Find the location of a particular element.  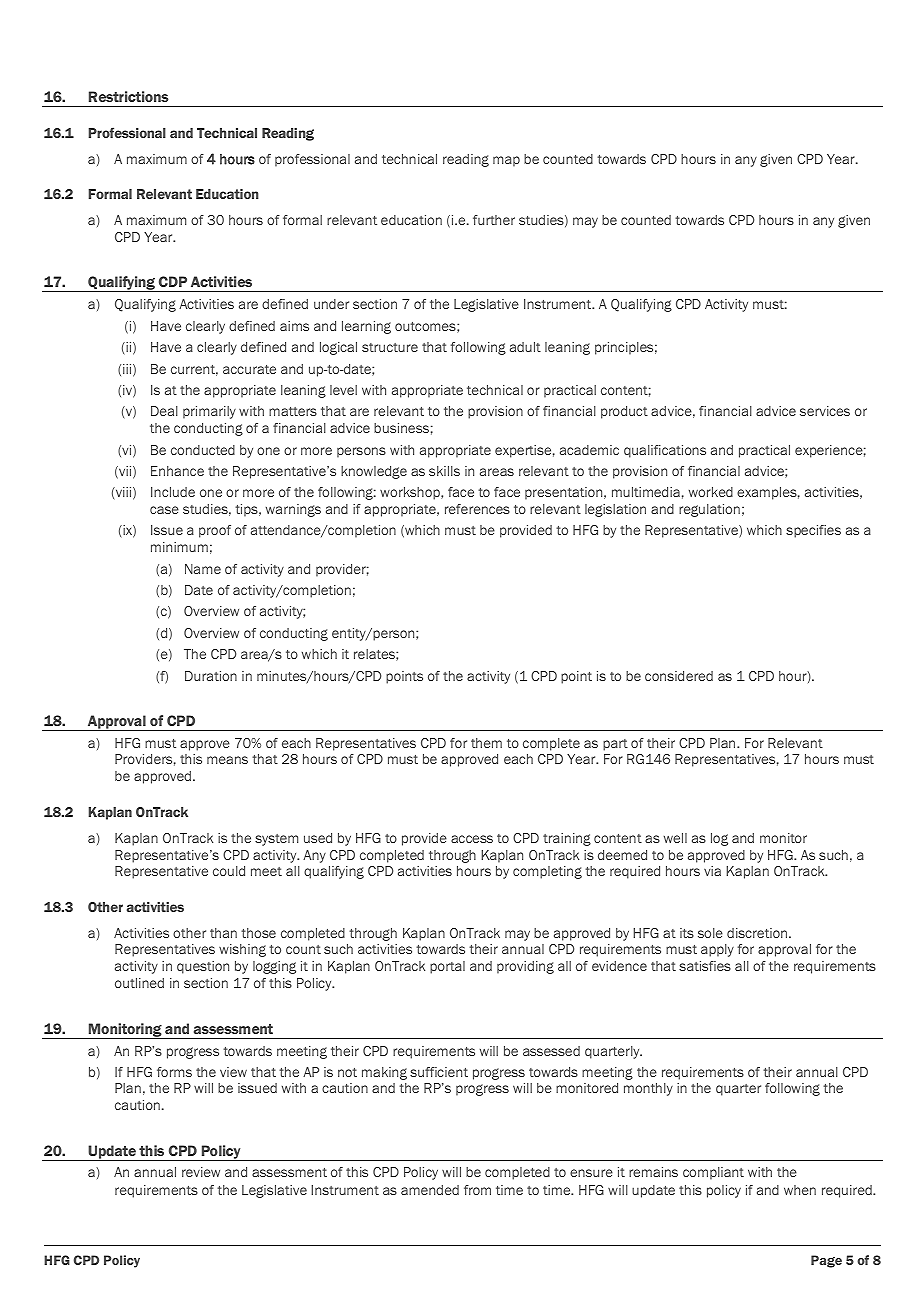

Restrictions is located at coordinates (128, 96).
